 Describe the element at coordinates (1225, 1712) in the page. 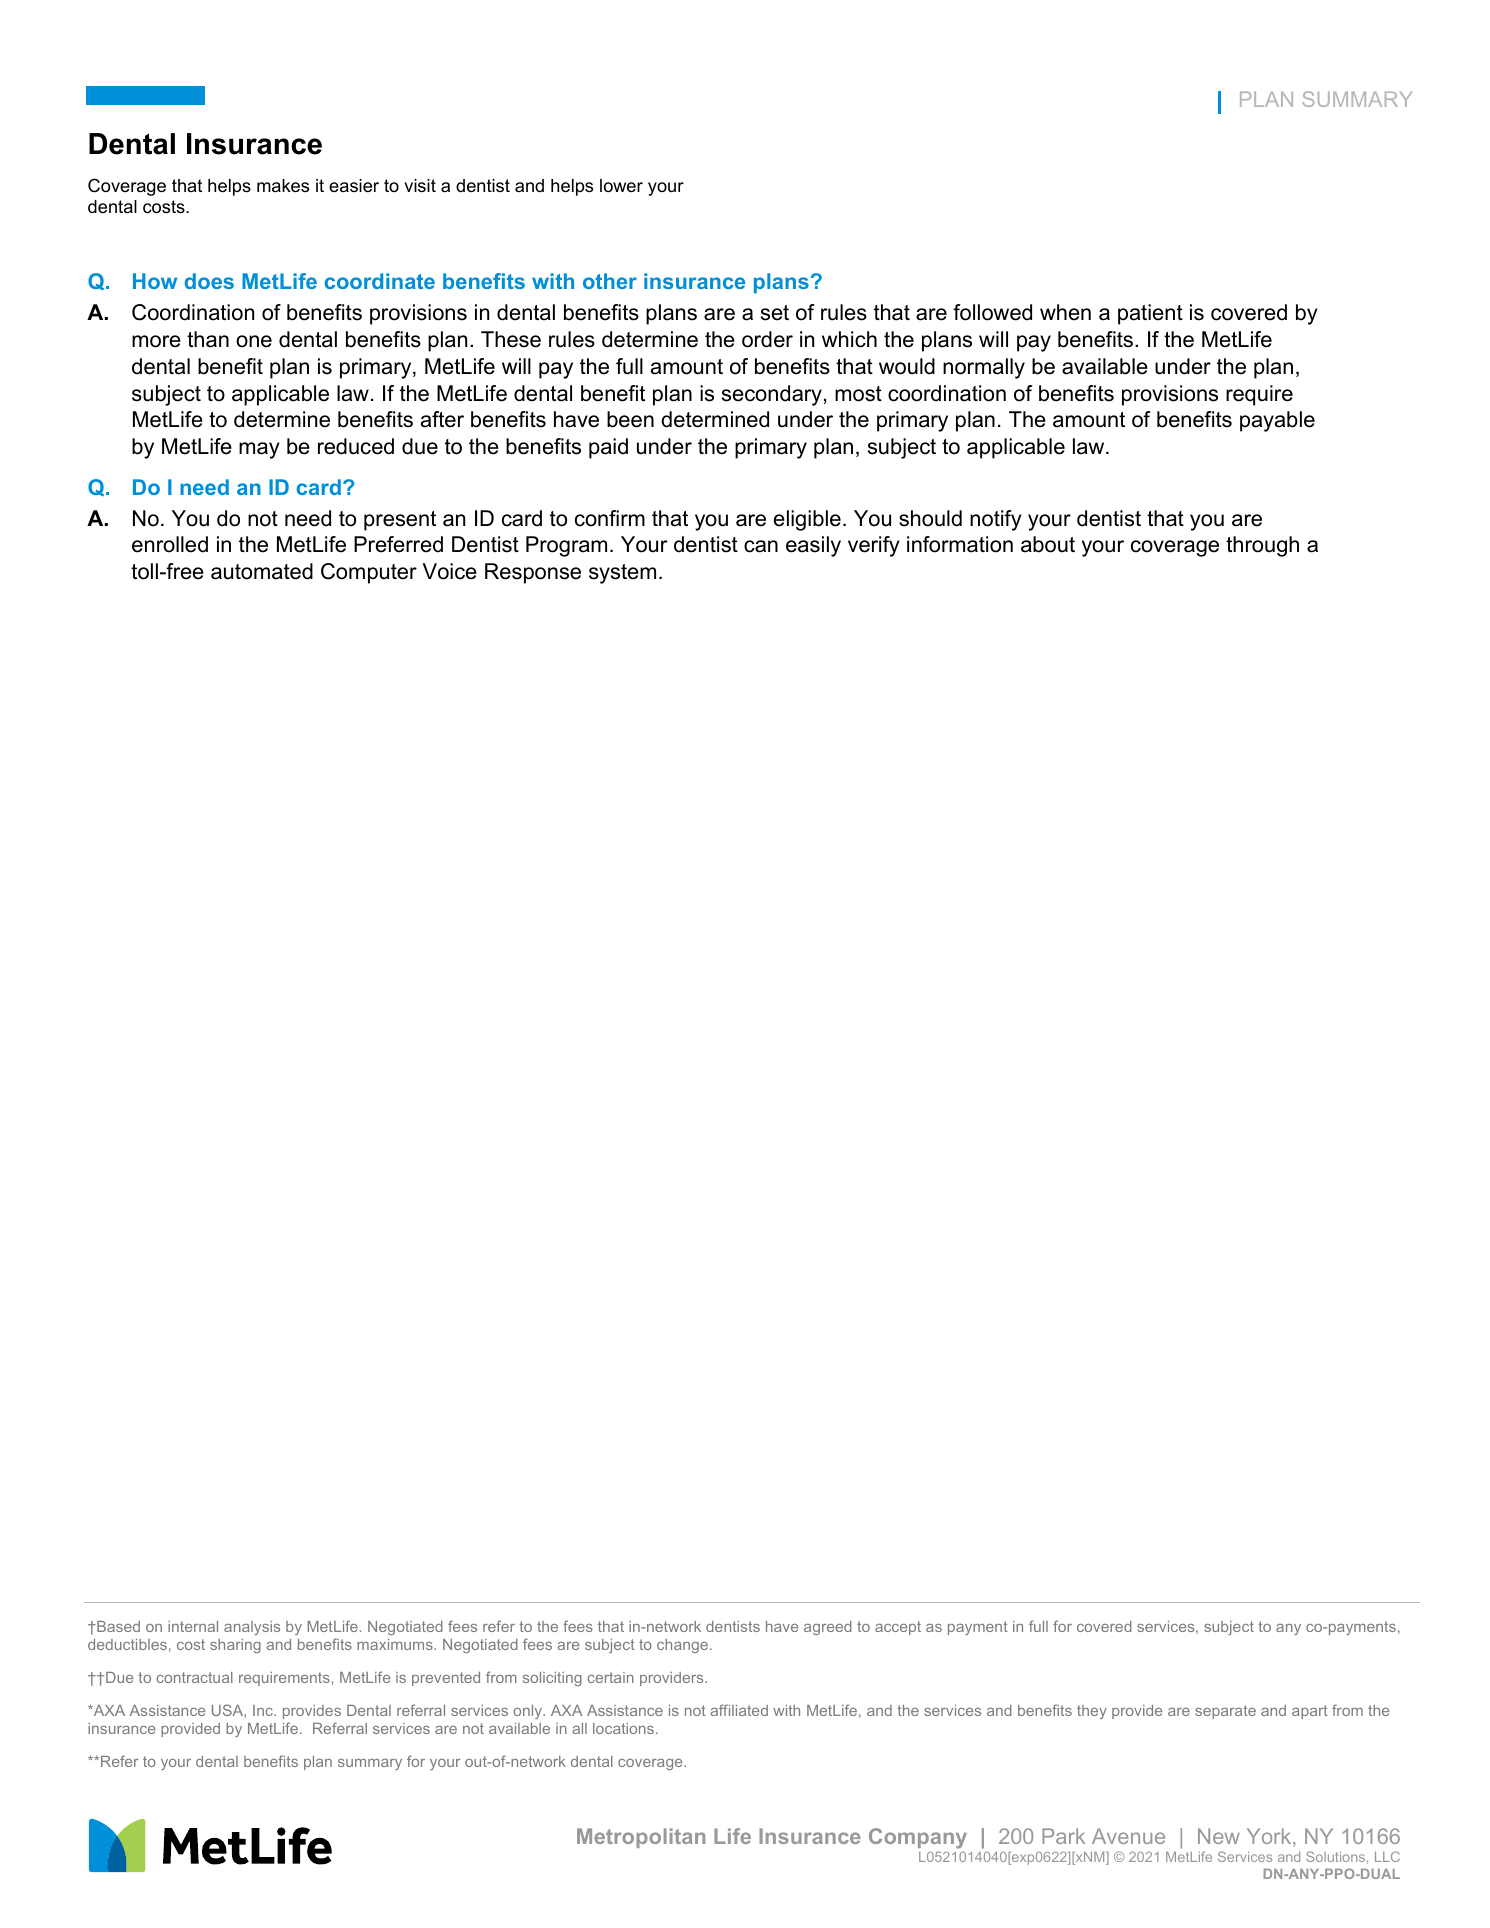

I see `separate` at that location.
